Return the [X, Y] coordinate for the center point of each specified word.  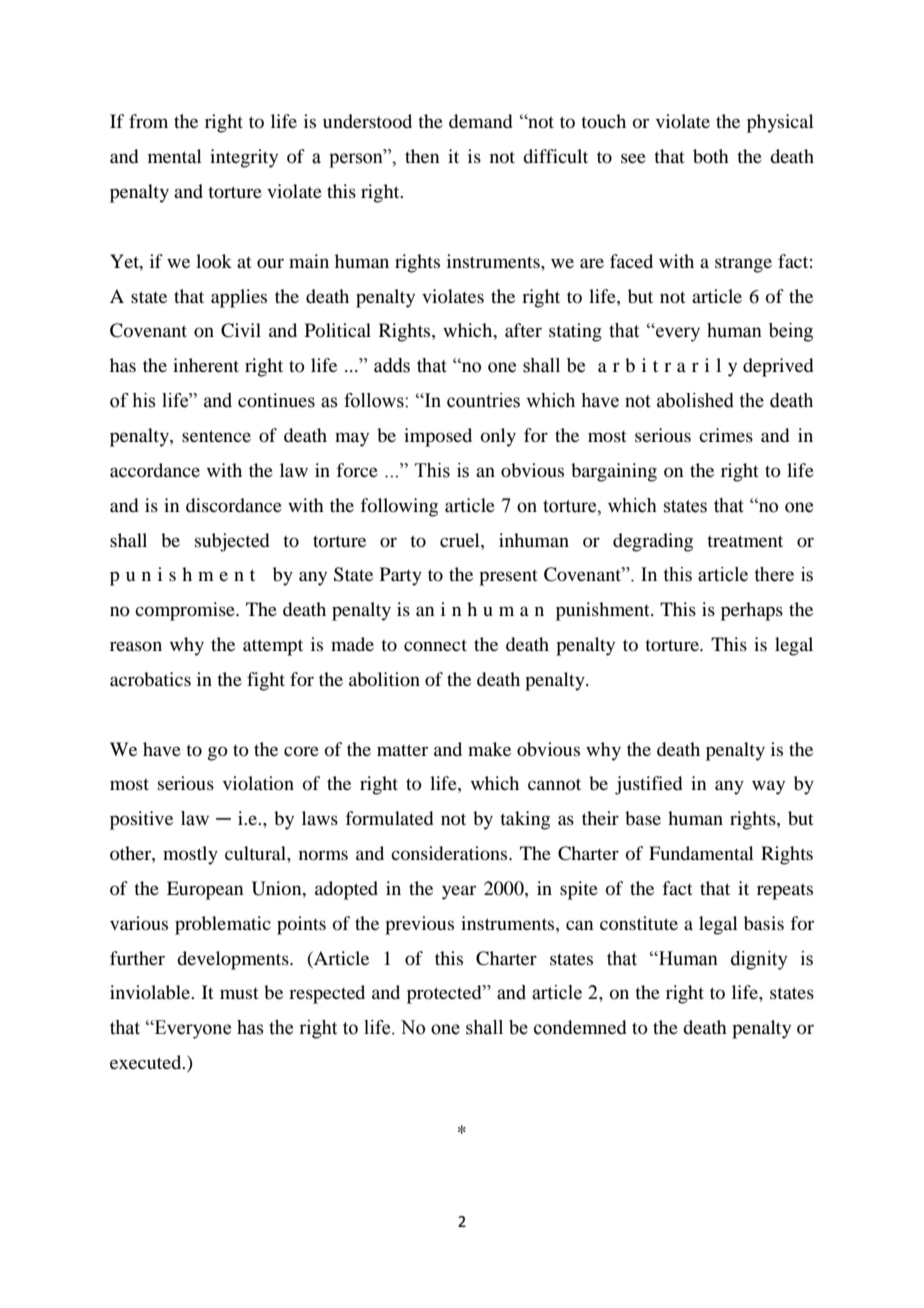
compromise [186, 611]
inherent [206, 365]
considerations [450, 853]
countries [483, 400]
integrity [244, 158]
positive [141, 820]
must [239, 993]
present [508, 578]
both [711, 156]
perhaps [752, 611]
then [422, 156]
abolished [695, 400]
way [768, 787]
